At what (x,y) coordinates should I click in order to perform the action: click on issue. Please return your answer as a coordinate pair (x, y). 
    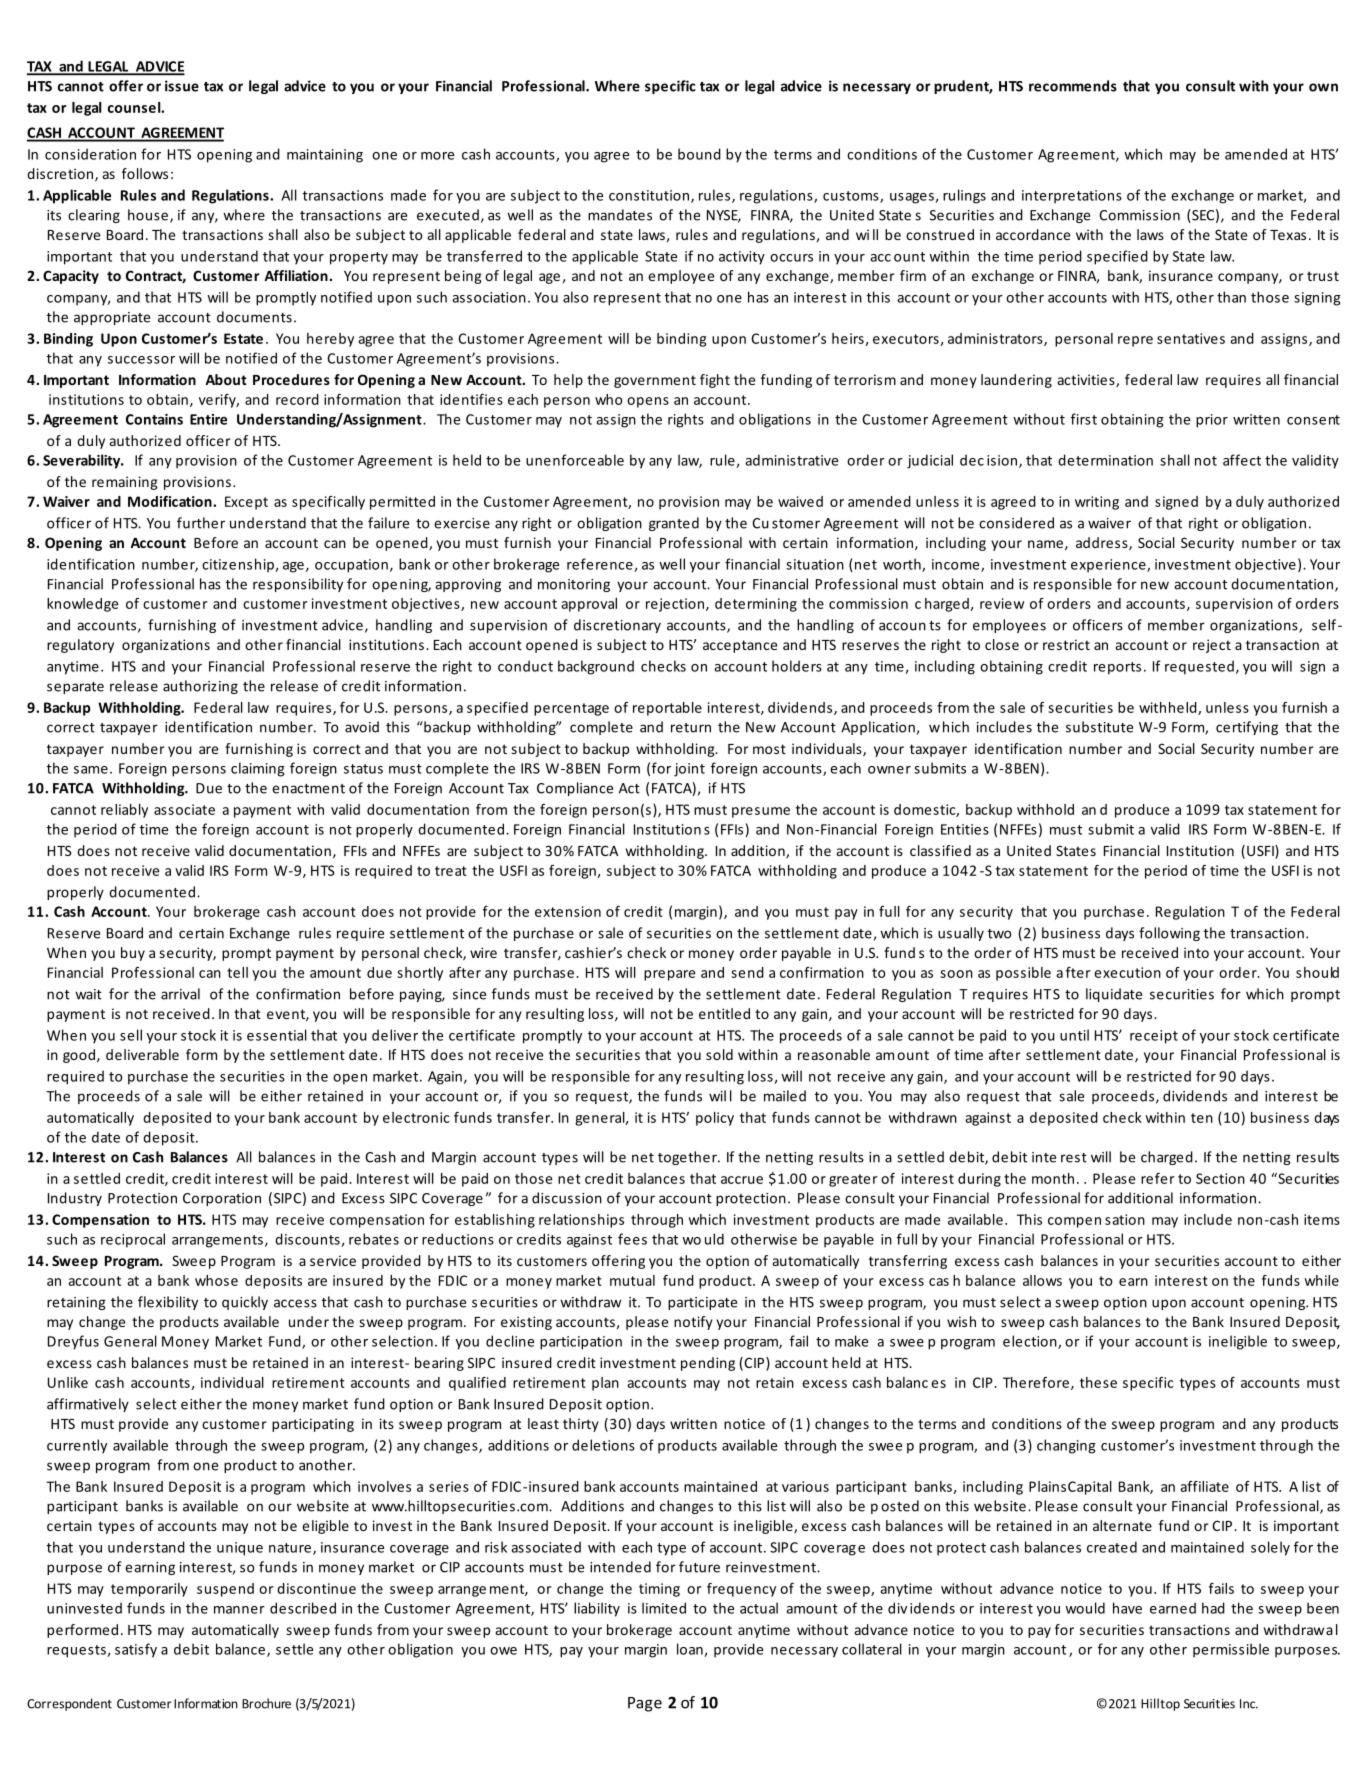
    Looking at the image, I should click on (182, 86).
